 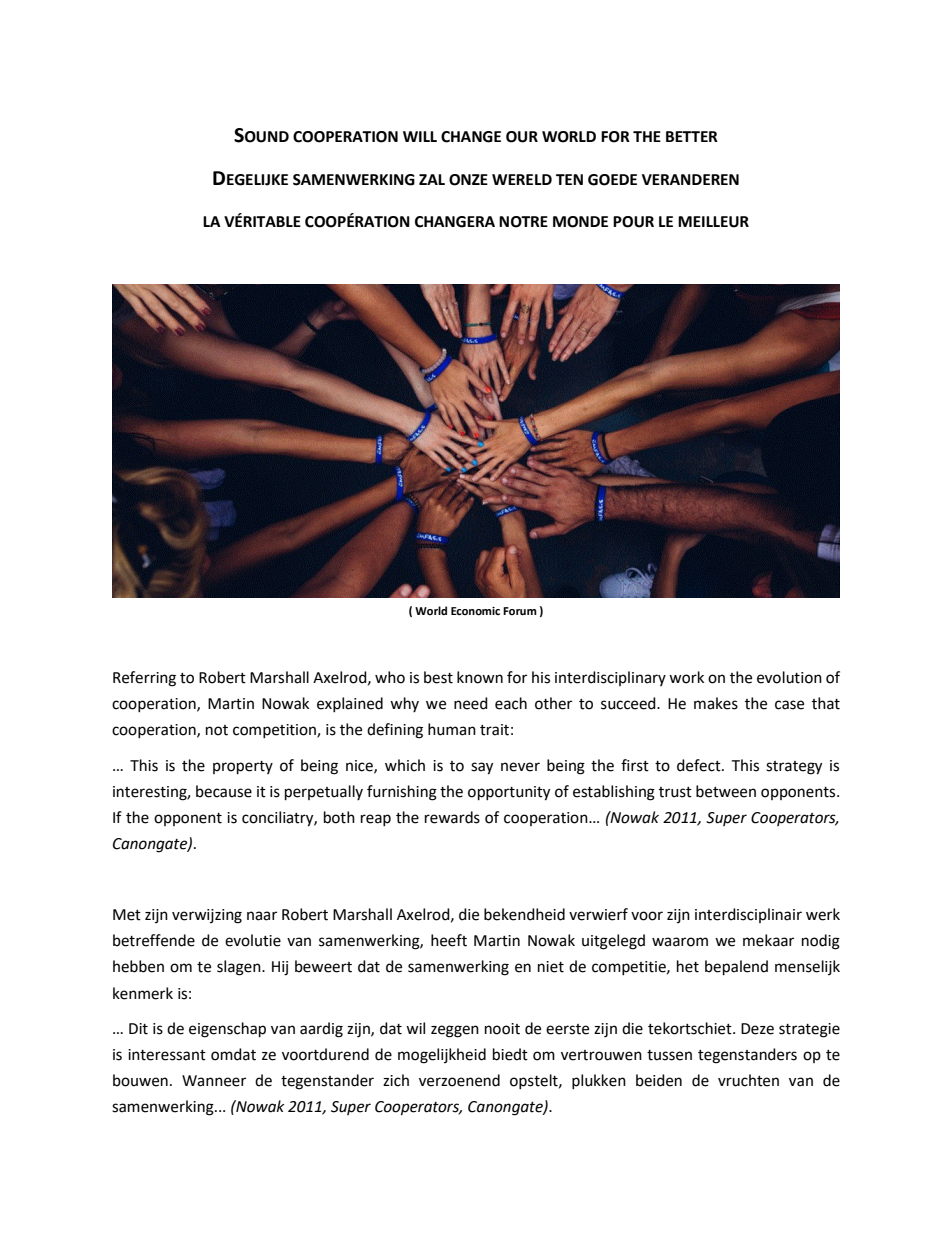 What do you see at coordinates (420, 136) in the page?
I see `WILL` at bounding box center [420, 136].
